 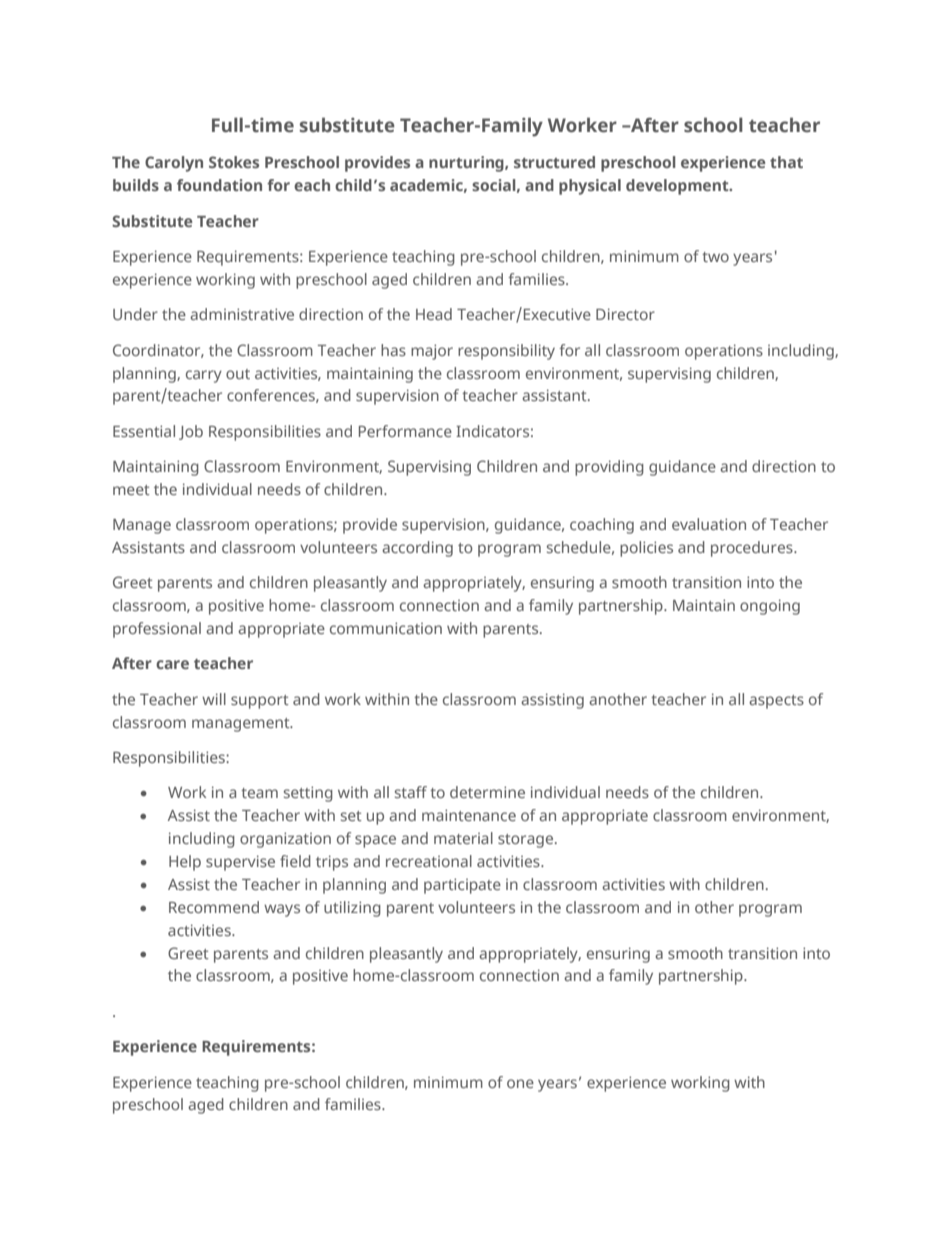 I want to click on participate, so click(x=462, y=886).
